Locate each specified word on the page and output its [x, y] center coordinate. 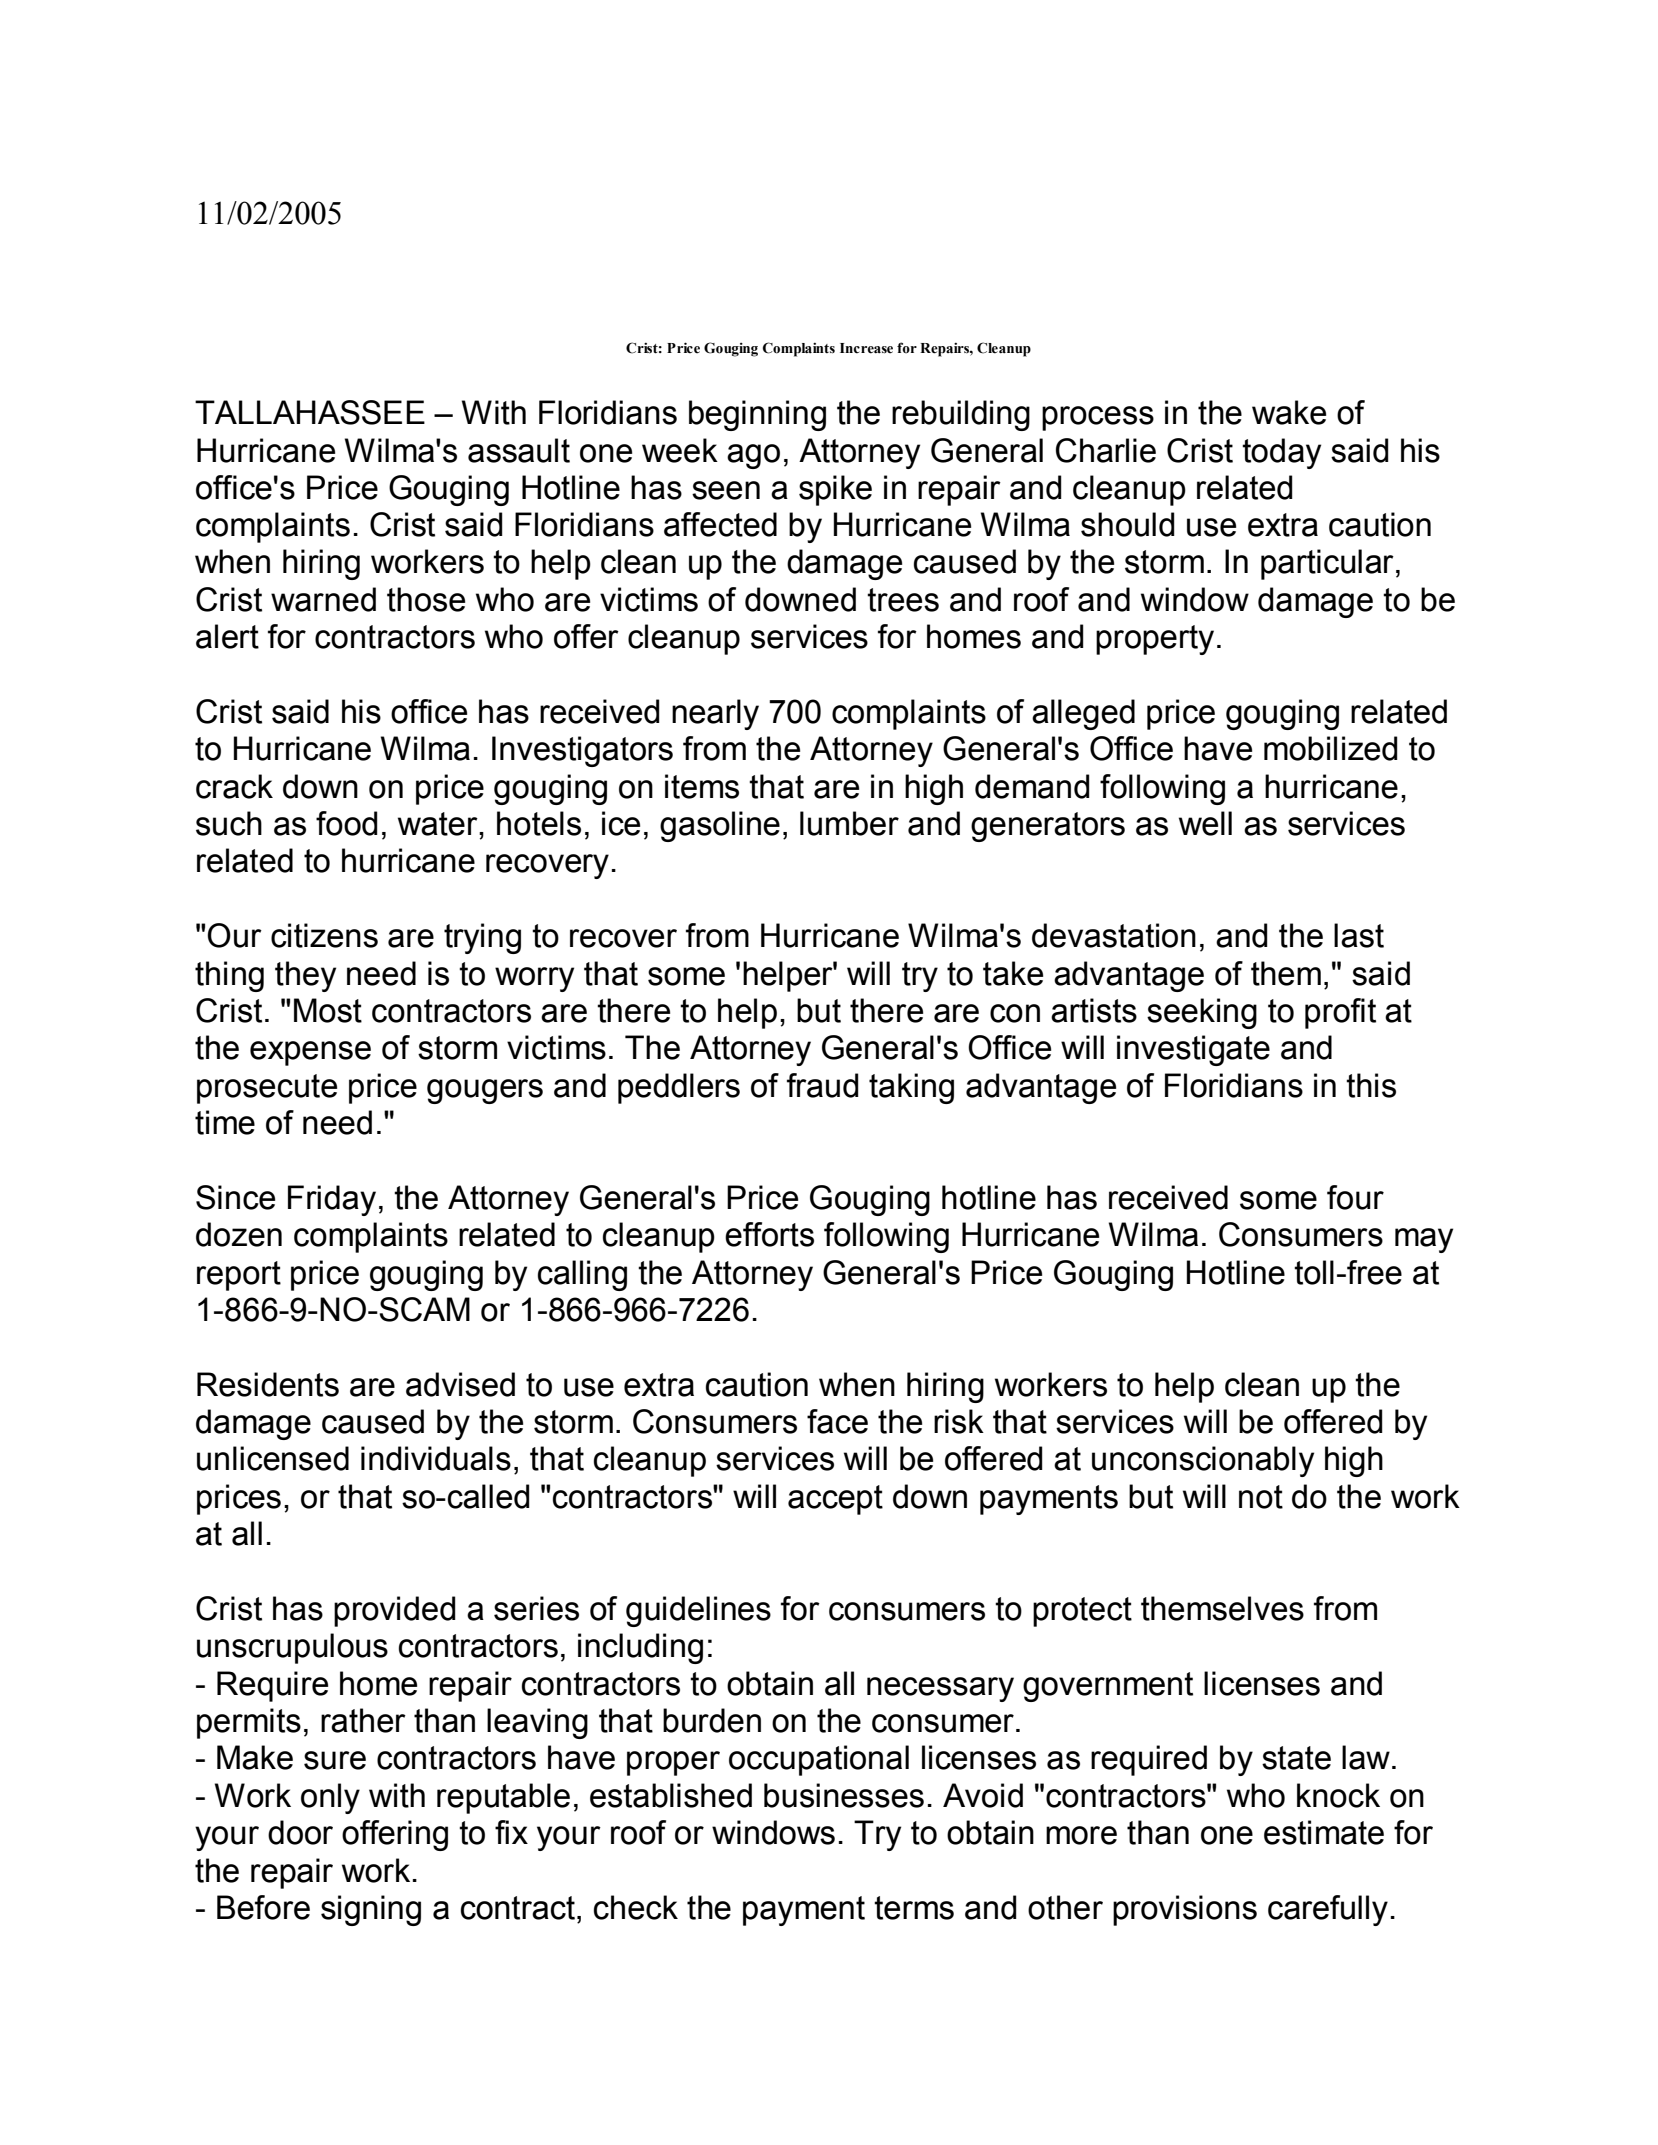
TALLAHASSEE [310, 412]
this [1371, 1085]
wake [1289, 412]
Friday [332, 1200]
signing [371, 1910]
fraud [823, 1085]
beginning [757, 415]
